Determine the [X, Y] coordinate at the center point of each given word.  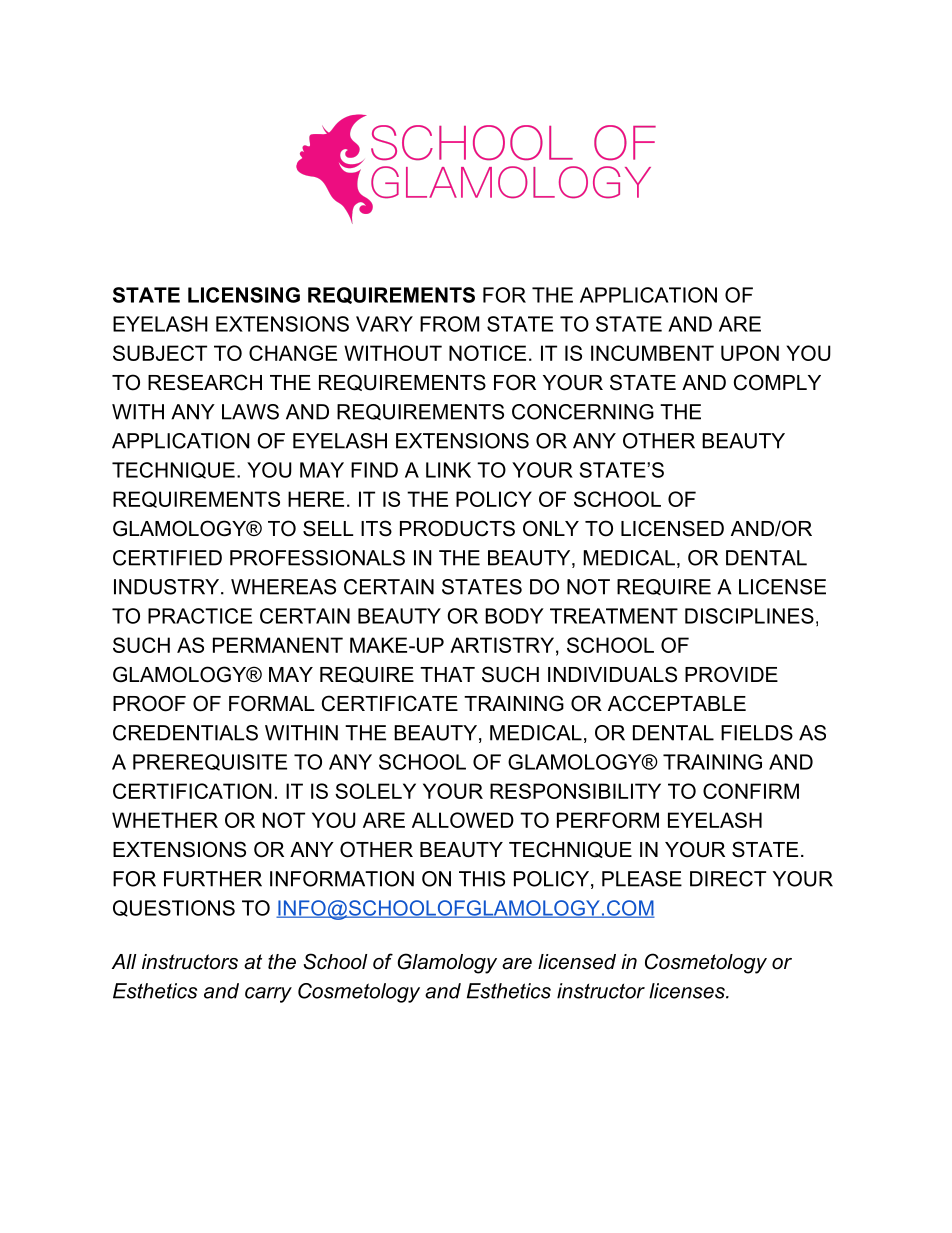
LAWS [250, 412]
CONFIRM [751, 791]
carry [268, 995]
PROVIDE [731, 674]
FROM [449, 324]
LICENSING [244, 295]
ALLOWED [463, 820]
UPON [750, 353]
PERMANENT [278, 645]
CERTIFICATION [192, 791]
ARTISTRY [502, 645]
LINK [448, 470]
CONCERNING [583, 412]
